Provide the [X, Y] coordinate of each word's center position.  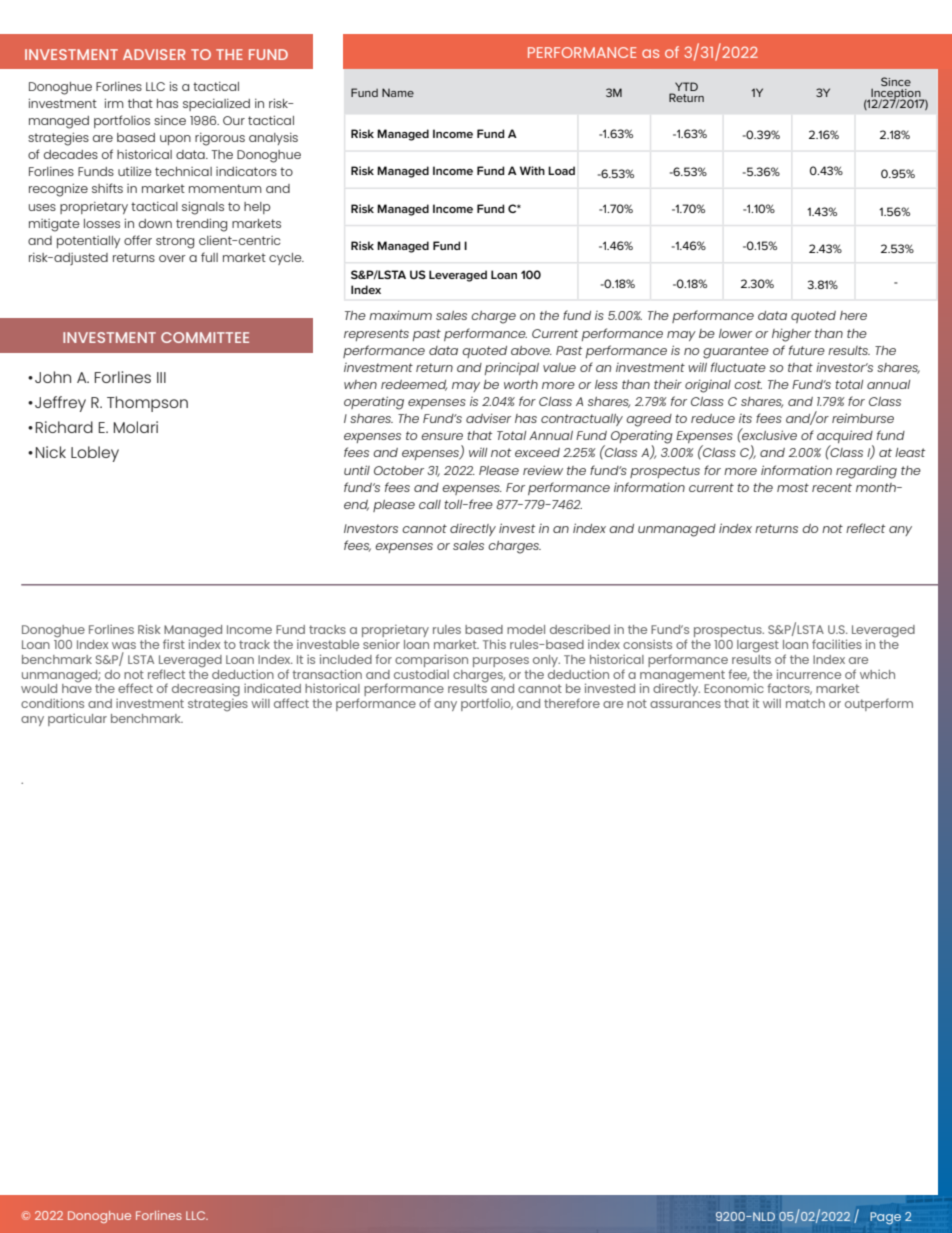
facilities [837, 644]
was [124, 645]
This [494, 644]
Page [885, 1218]
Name [398, 92]
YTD [685, 88]
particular [77, 720]
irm [114, 103]
